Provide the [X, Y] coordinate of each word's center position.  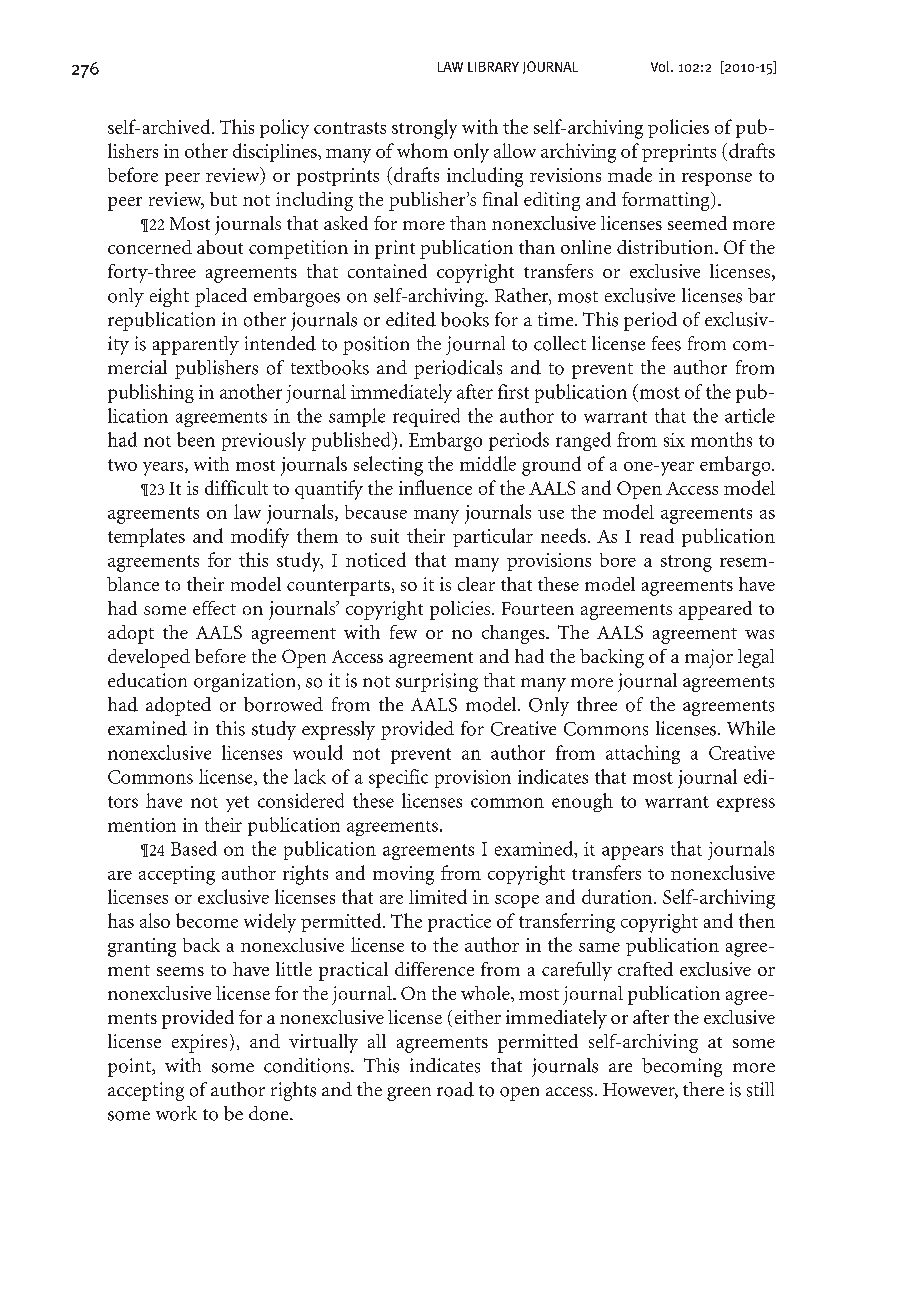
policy [284, 129]
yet [237, 804]
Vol [661, 66]
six [674, 440]
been [196, 439]
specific [398, 778]
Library [493, 67]
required [426, 417]
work [176, 1113]
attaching [643, 754]
